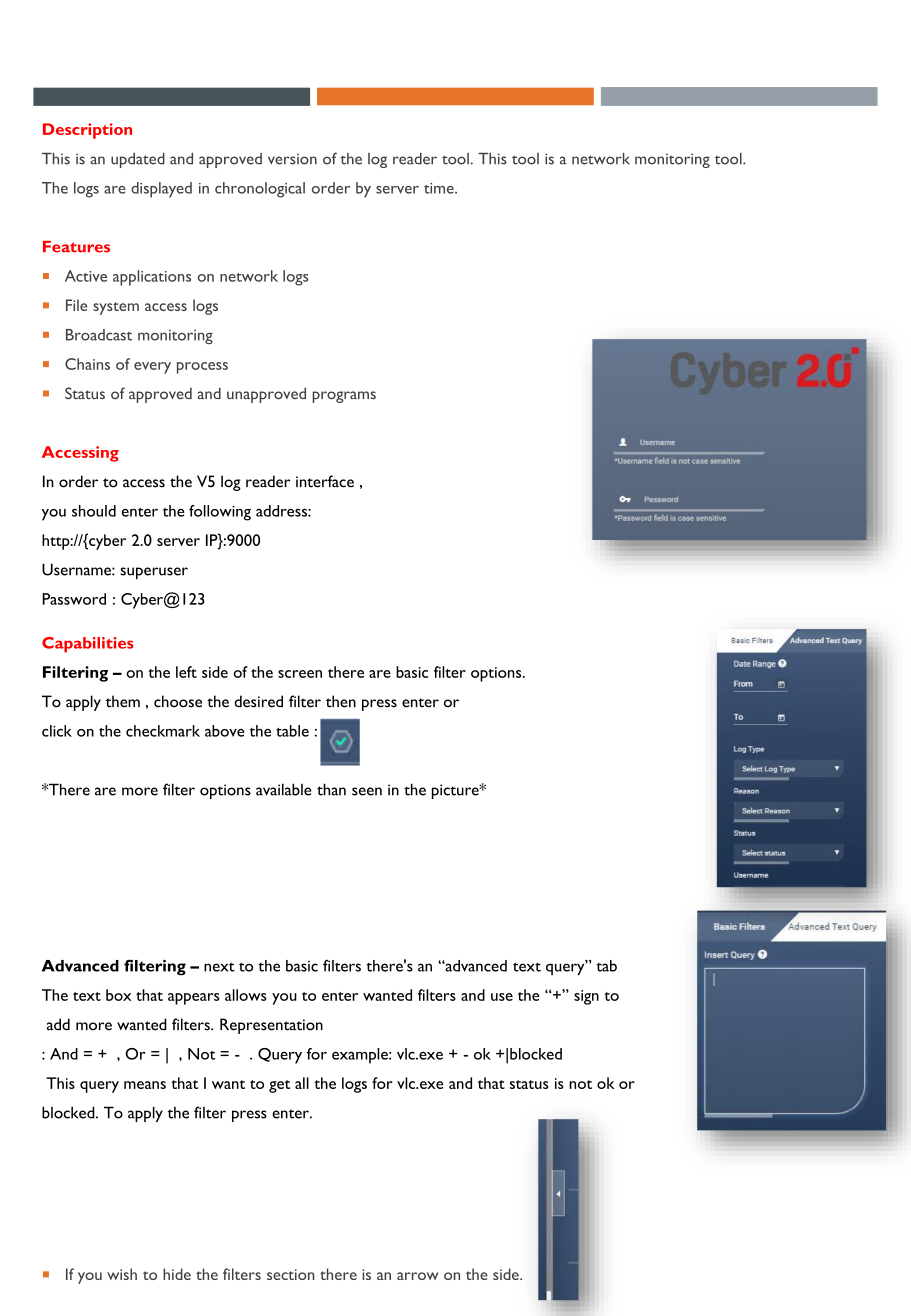 This screenshot has width=911, height=1316. I want to click on time, so click(440, 188).
